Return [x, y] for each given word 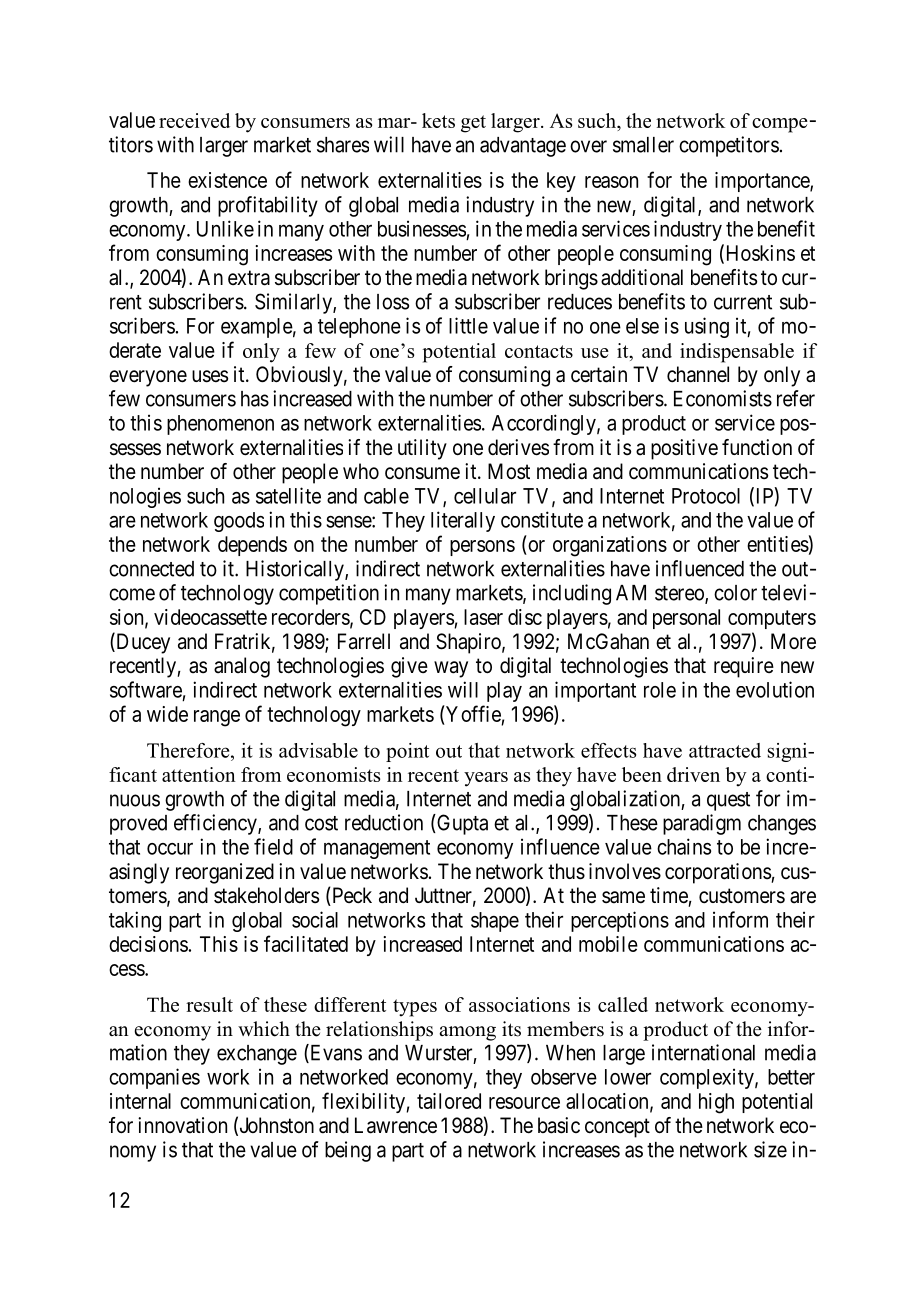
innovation [182, 1125]
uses [210, 376]
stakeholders [266, 895]
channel [698, 374]
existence [227, 180]
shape [495, 922]
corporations [718, 873]
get [473, 124]
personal [686, 619]
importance [763, 182]
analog [242, 667]
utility [422, 449]
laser [483, 617]
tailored [449, 1101]
